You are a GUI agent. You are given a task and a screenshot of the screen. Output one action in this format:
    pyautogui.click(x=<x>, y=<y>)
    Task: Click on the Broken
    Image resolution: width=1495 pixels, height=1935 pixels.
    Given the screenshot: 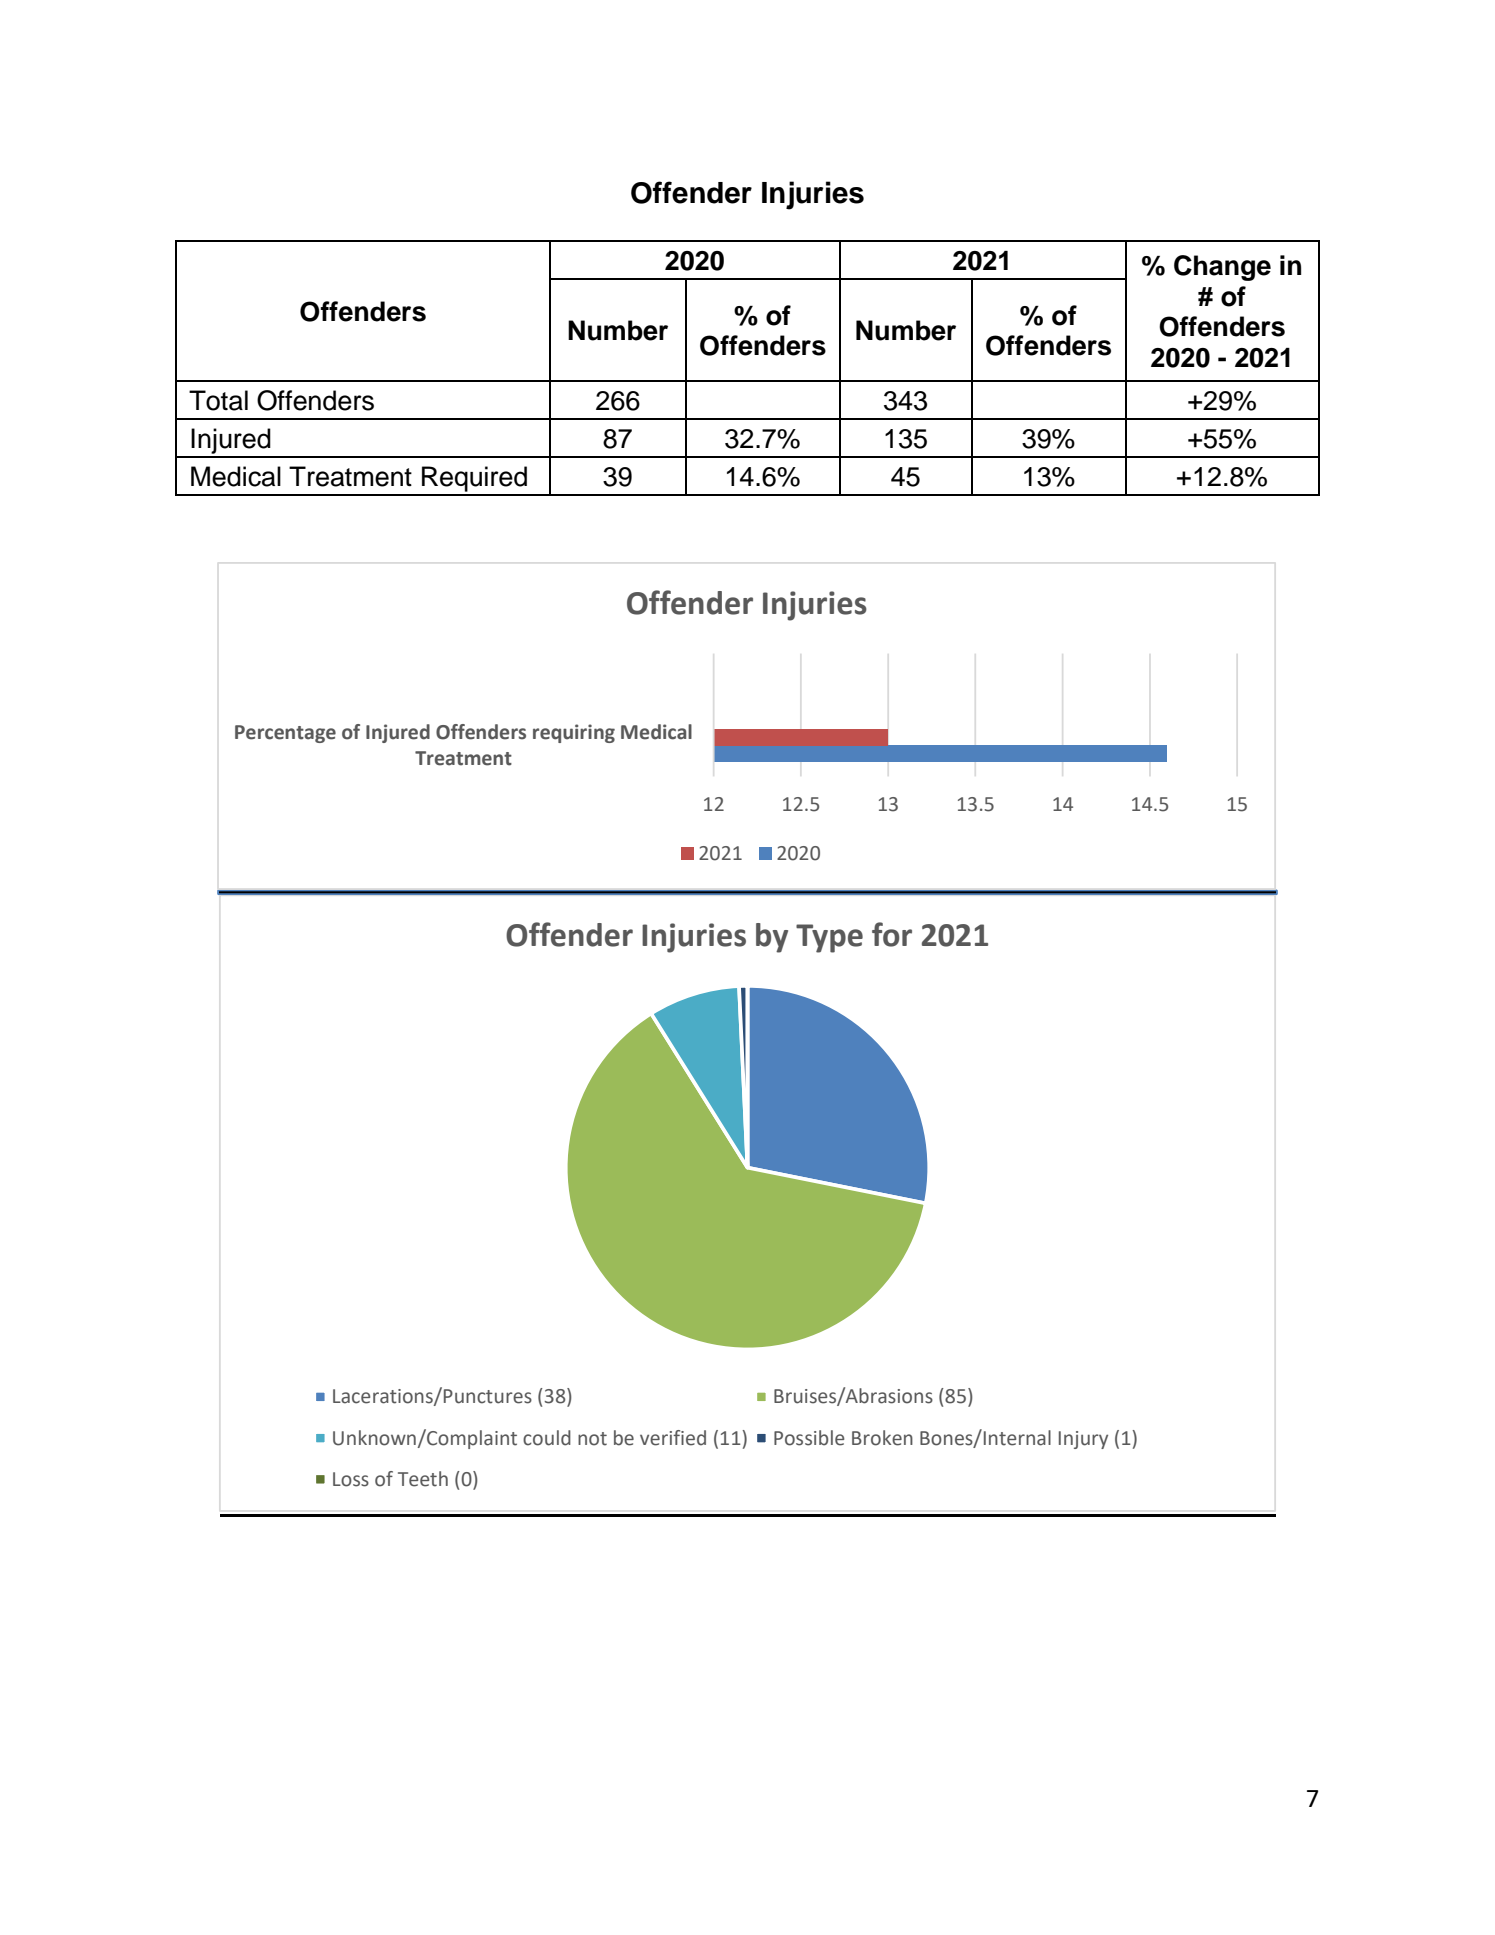 What is the action you would take?
    pyautogui.click(x=882, y=1438)
